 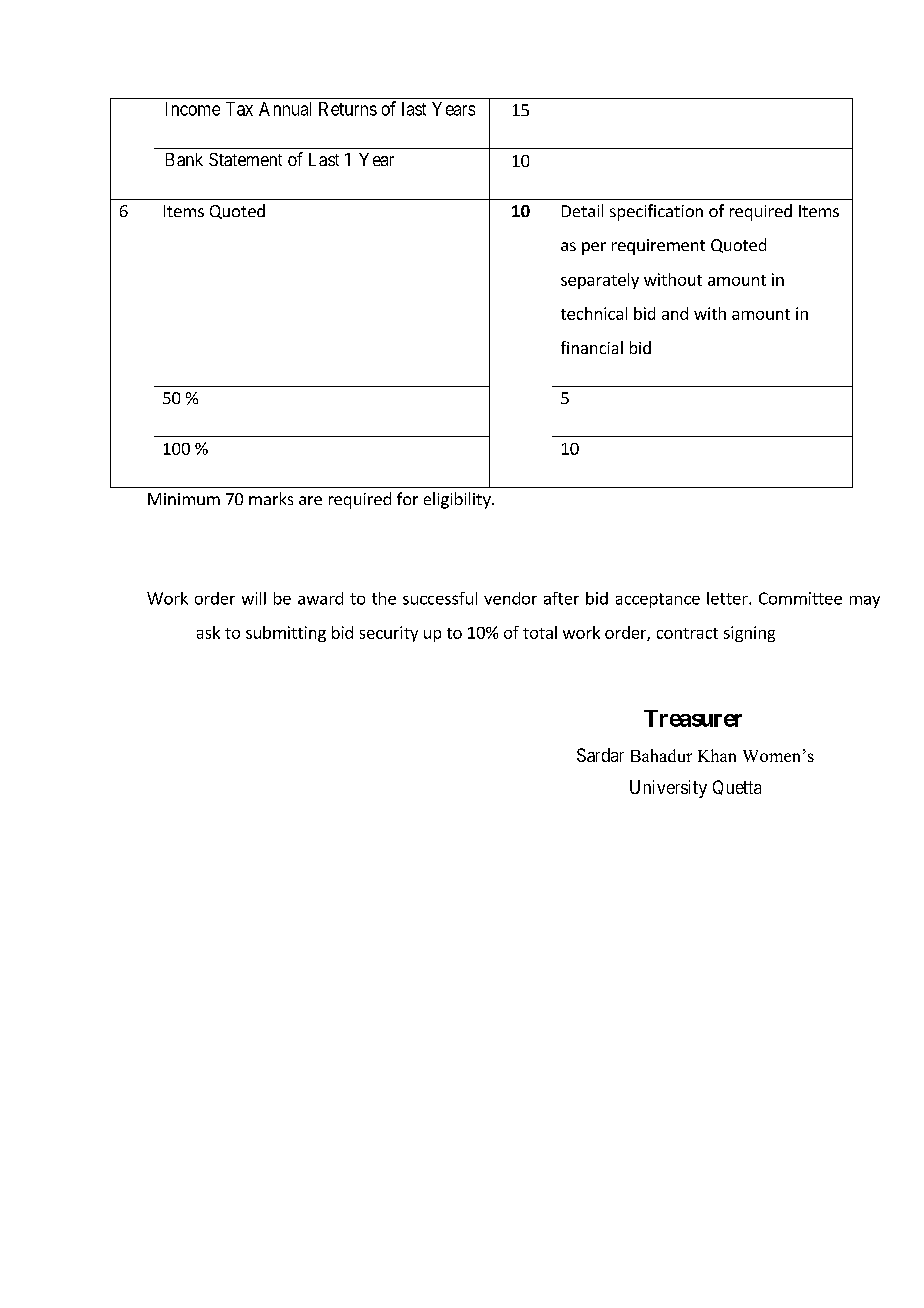 What do you see at coordinates (600, 755) in the screenshot?
I see `Sardar` at bounding box center [600, 755].
